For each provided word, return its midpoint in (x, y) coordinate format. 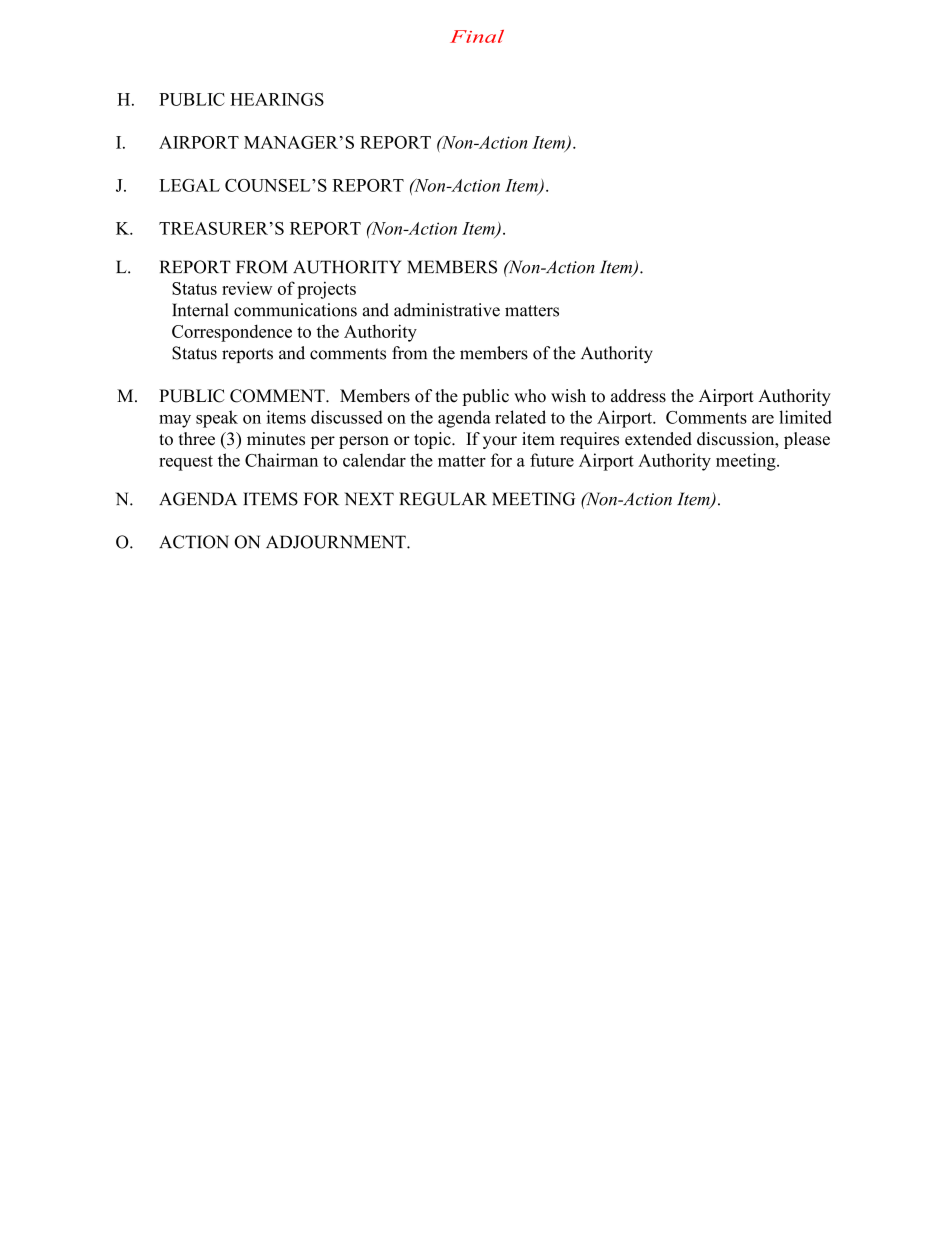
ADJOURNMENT (337, 542)
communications (295, 310)
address (638, 396)
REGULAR (443, 499)
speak (217, 419)
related (520, 417)
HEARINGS (277, 99)
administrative (447, 310)
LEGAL (189, 185)
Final (477, 36)
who (530, 396)
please (807, 440)
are (763, 419)
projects (326, 290)
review (247, 288)
